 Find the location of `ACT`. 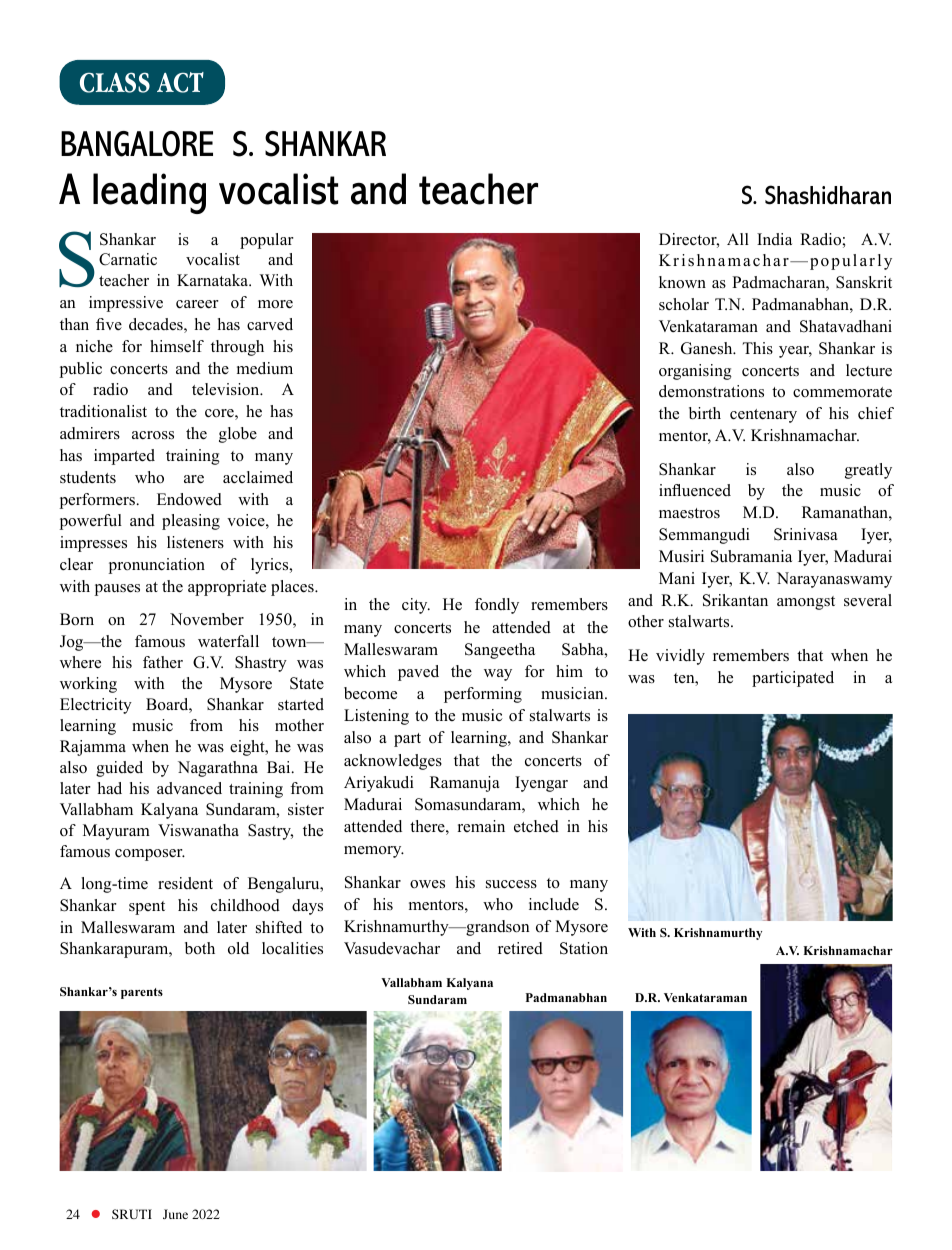

ACT is located at coordinates (180, 82).
